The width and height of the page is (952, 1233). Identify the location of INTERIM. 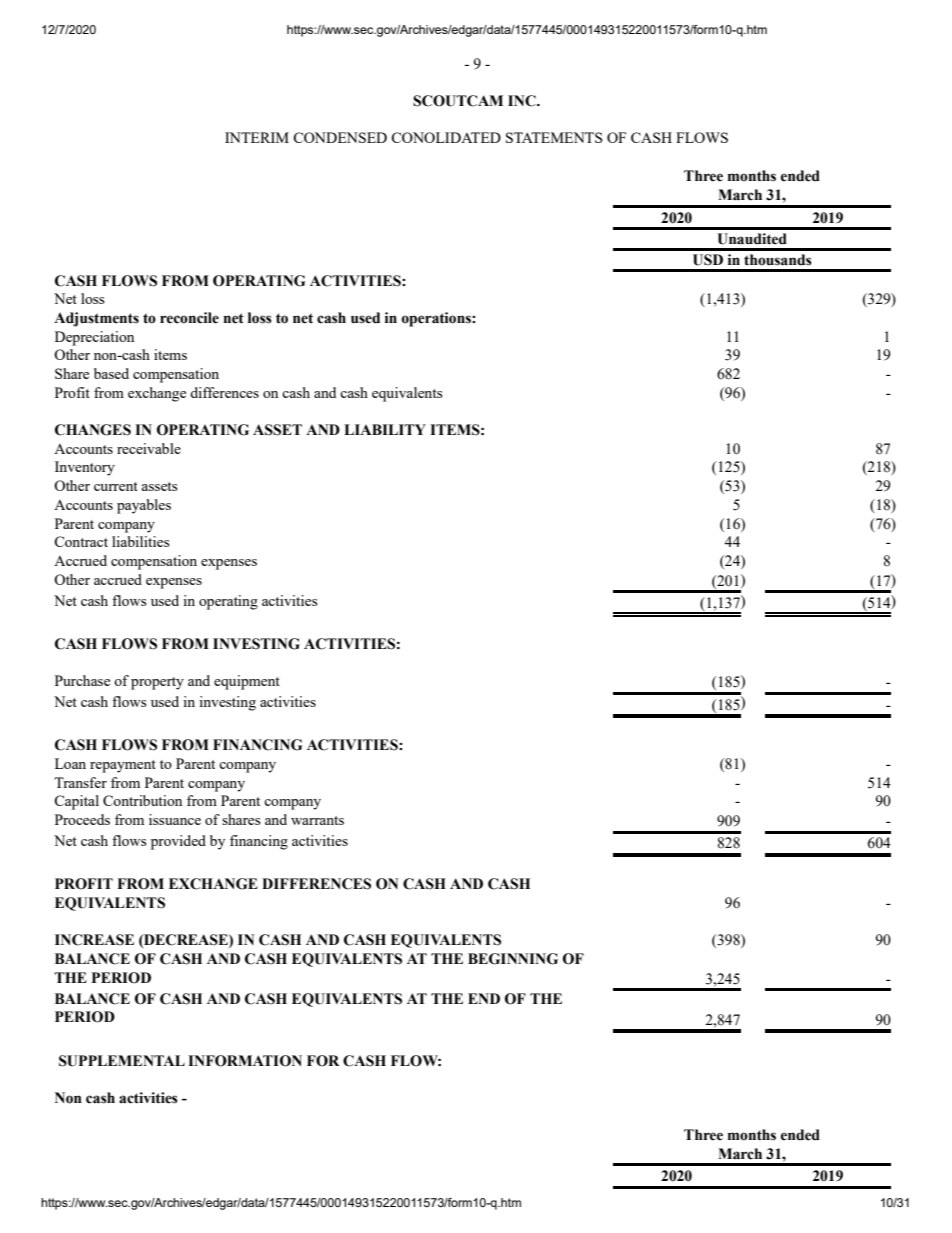
(257, 137).
